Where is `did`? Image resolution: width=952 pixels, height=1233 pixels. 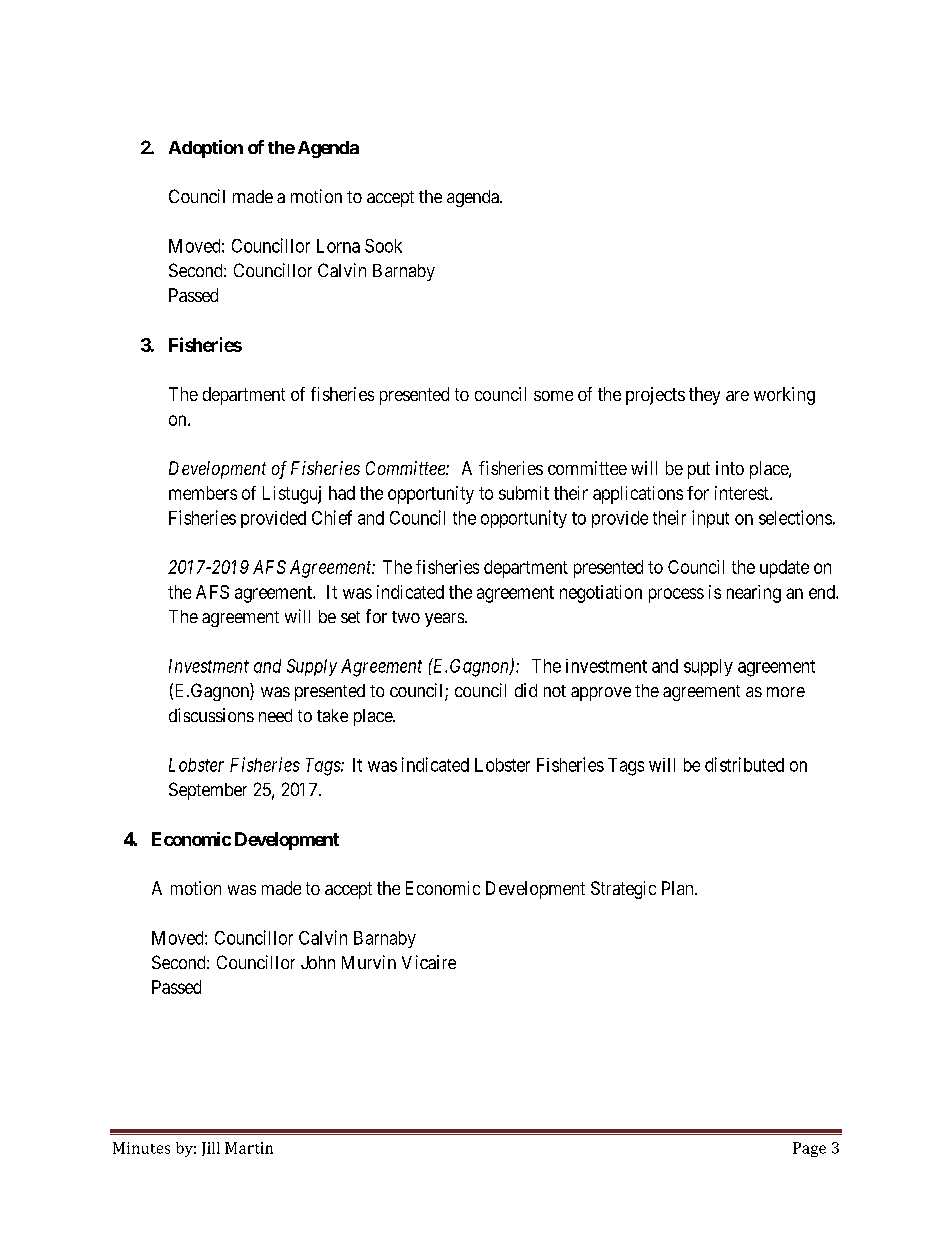 did is located at coordinates (526, 690).
